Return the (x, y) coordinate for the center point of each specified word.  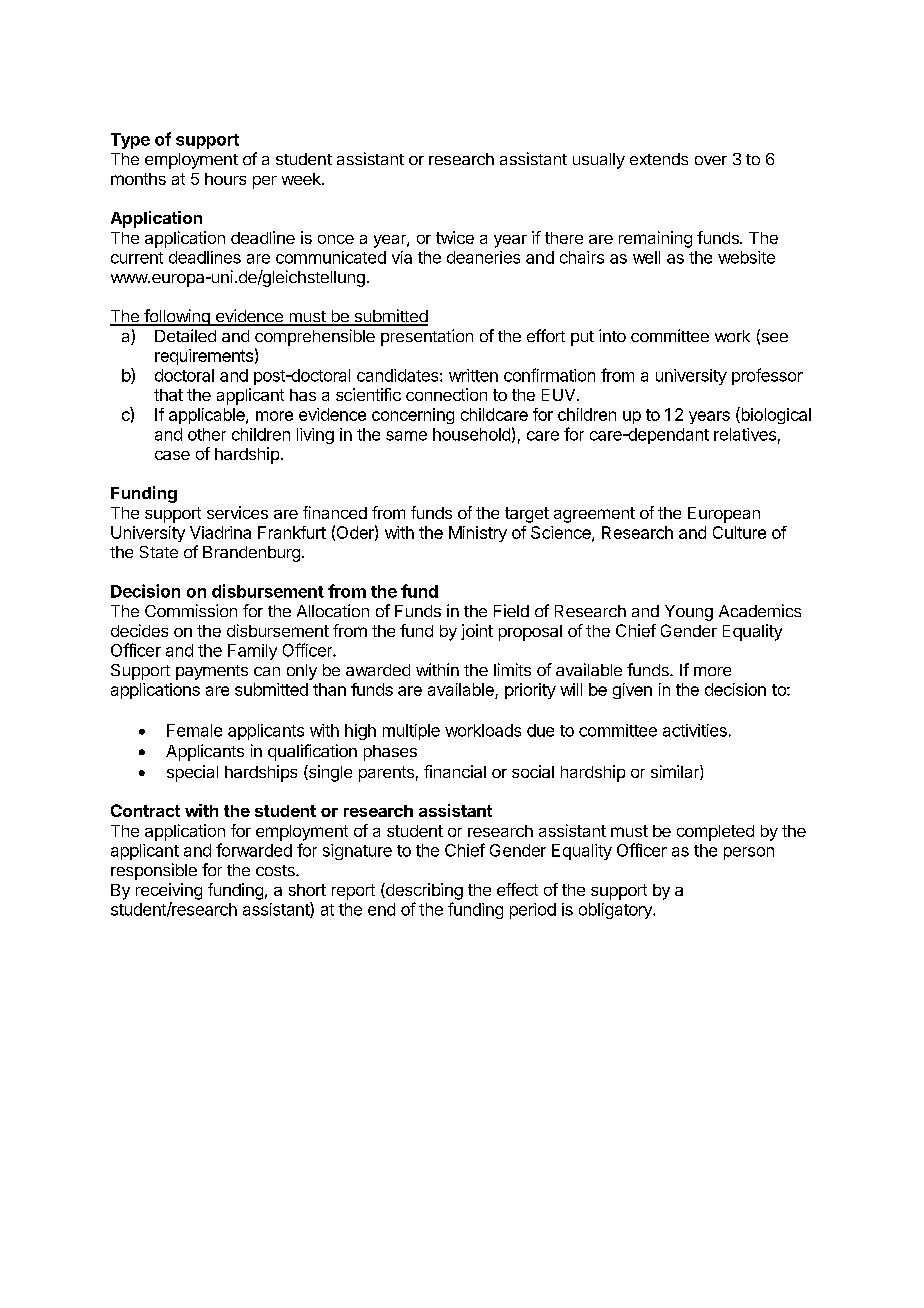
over (711, 160)
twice (455, 237)
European (724, 515)
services (237, 512)
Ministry (478, 534)
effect (517, 889)
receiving (169, 891)
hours (225, 179)
